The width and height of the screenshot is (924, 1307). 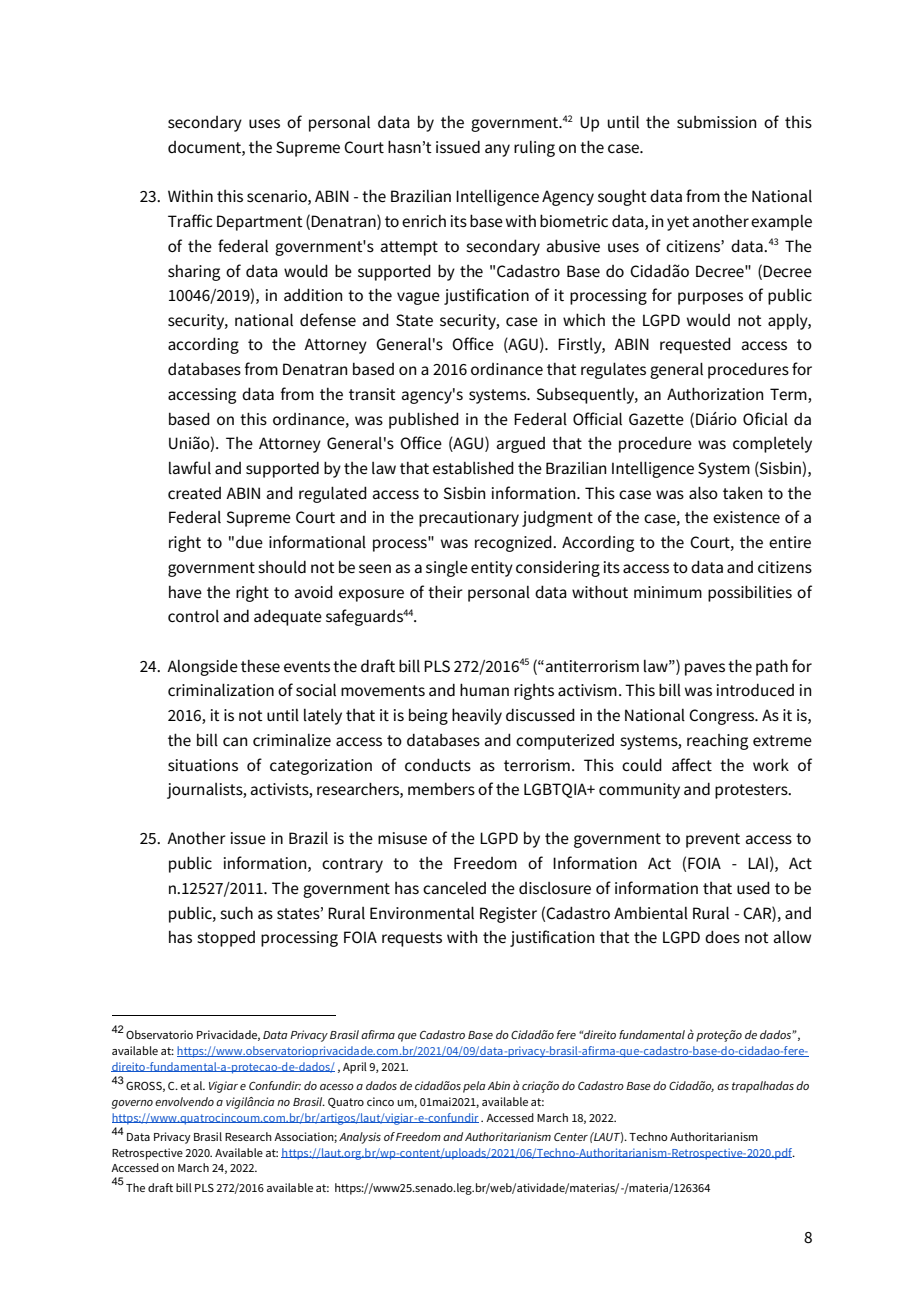 I want to click on submission, so click(x=716, y=122).
